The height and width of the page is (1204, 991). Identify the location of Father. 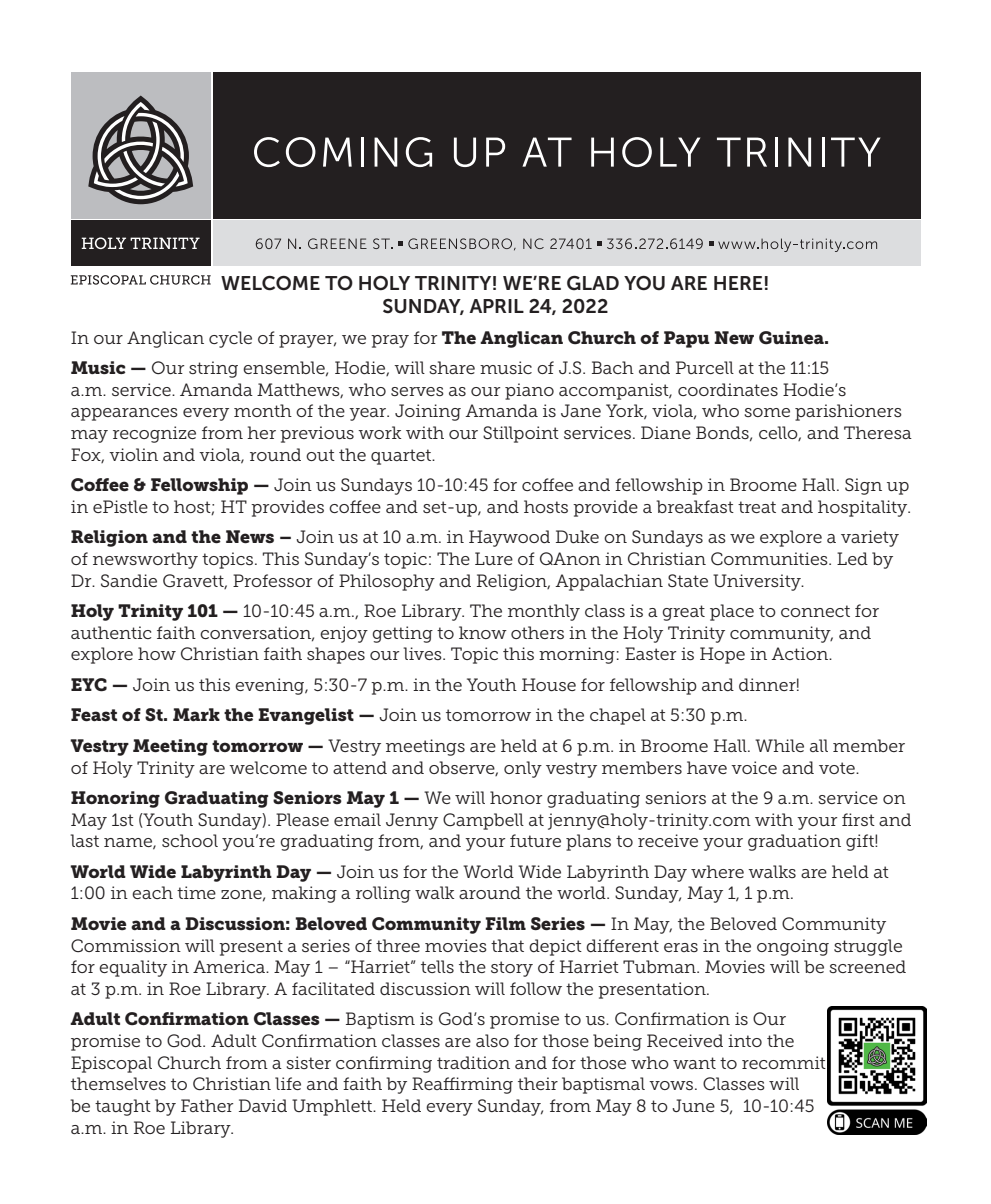
(207, 1105).
